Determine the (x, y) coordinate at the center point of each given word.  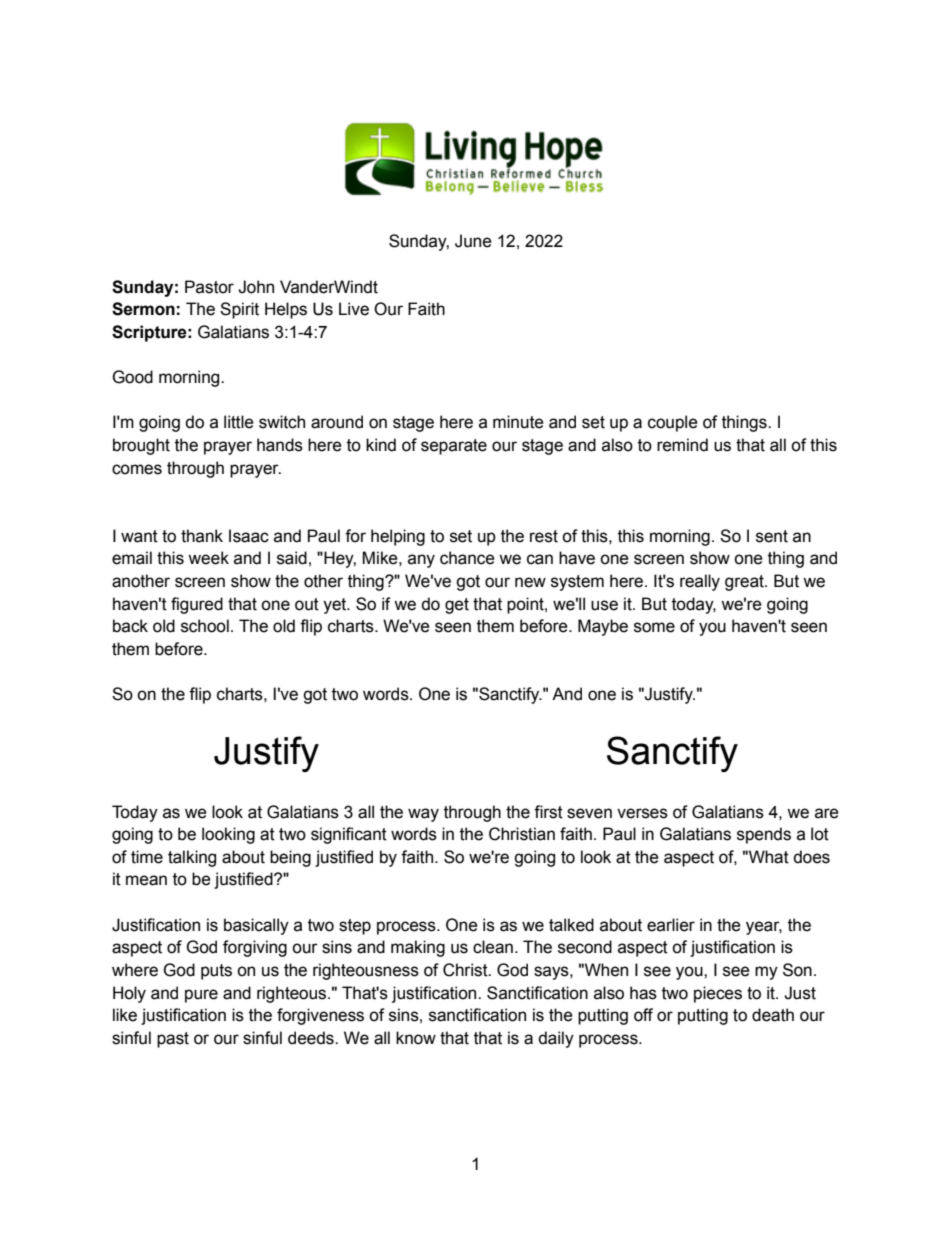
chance (467, 558)
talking (192, 858)
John (256, 287)
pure (201, 996)
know (416, 1038)
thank (202, 536)
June (473, 241)
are (827, 813)
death (773, 1015)
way (423, 815)
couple (673, 423)
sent (772, 536)
